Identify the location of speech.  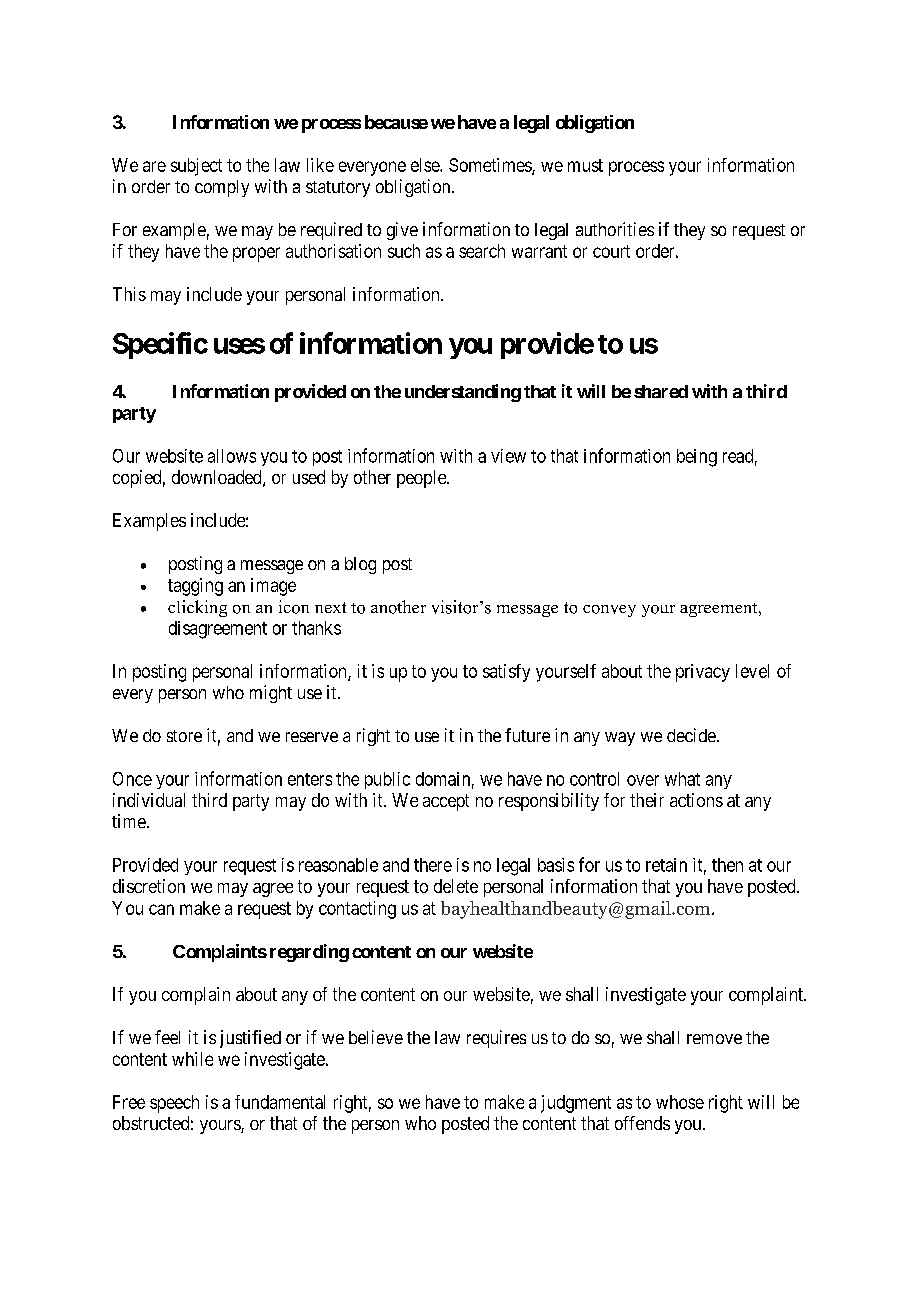
(174, 1104).
